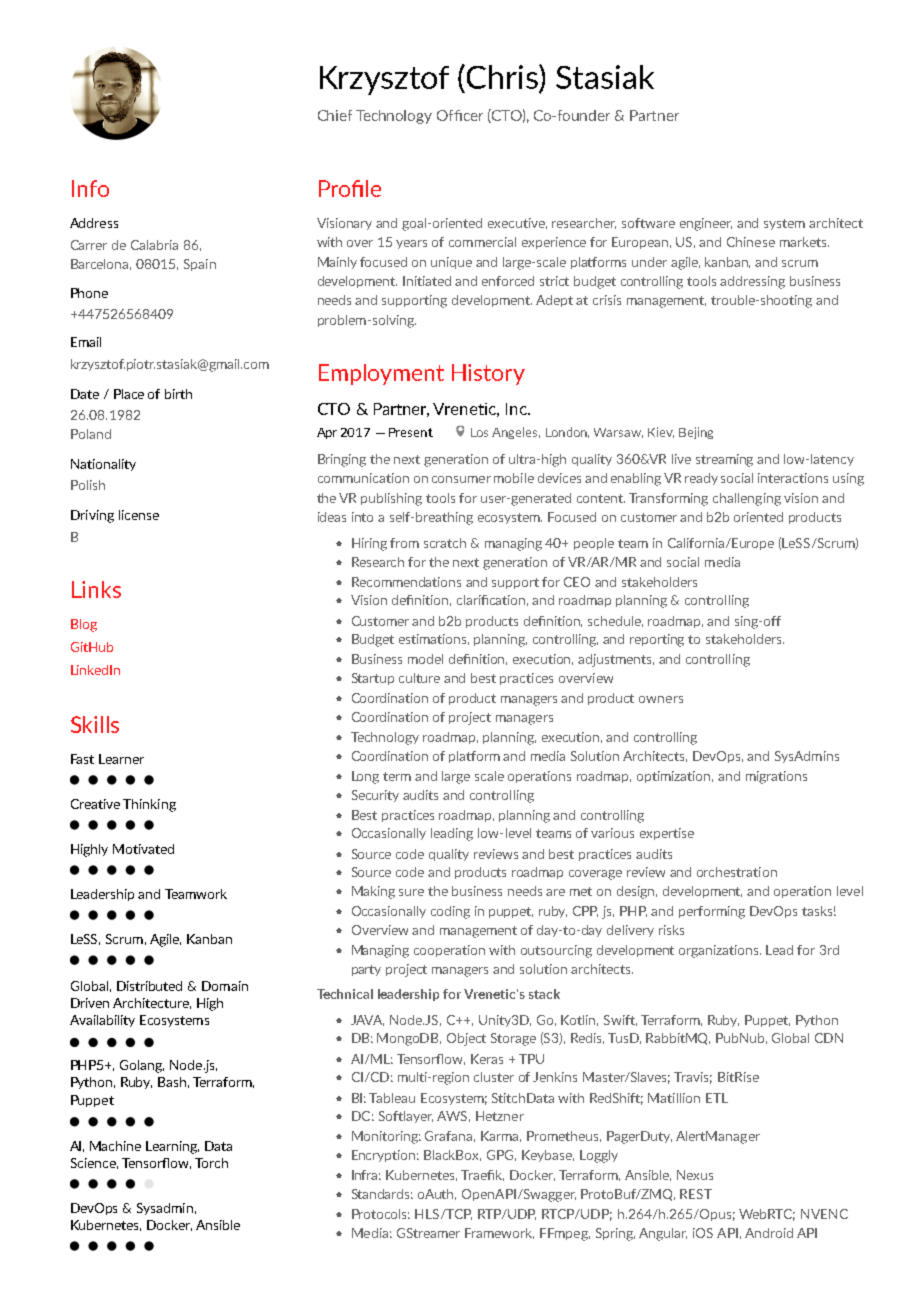 This screenshot has width=924, height=1308. I want to click on Chinese, so click(751, 242).
